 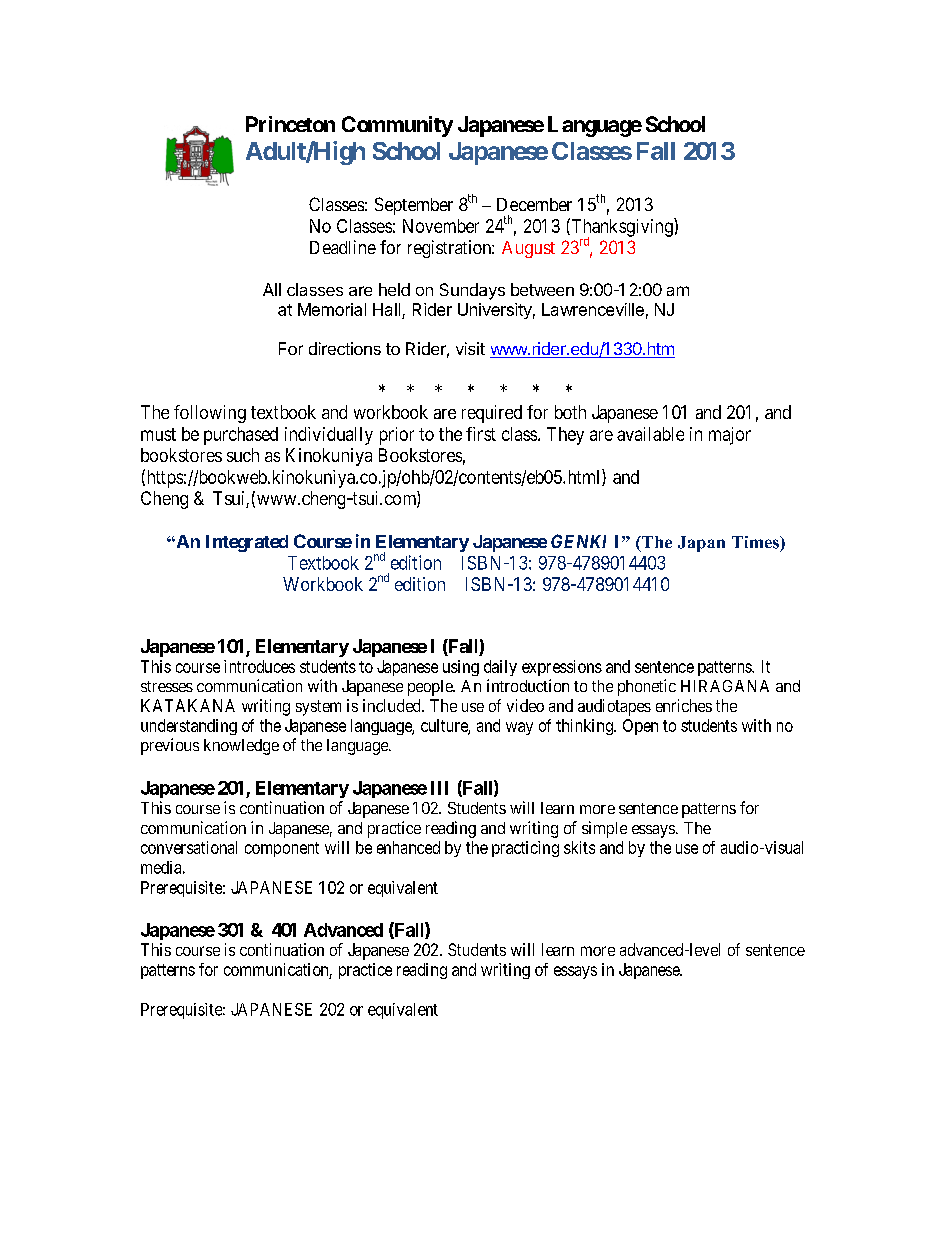 I want to click on people, so click(x=431, y=688).
